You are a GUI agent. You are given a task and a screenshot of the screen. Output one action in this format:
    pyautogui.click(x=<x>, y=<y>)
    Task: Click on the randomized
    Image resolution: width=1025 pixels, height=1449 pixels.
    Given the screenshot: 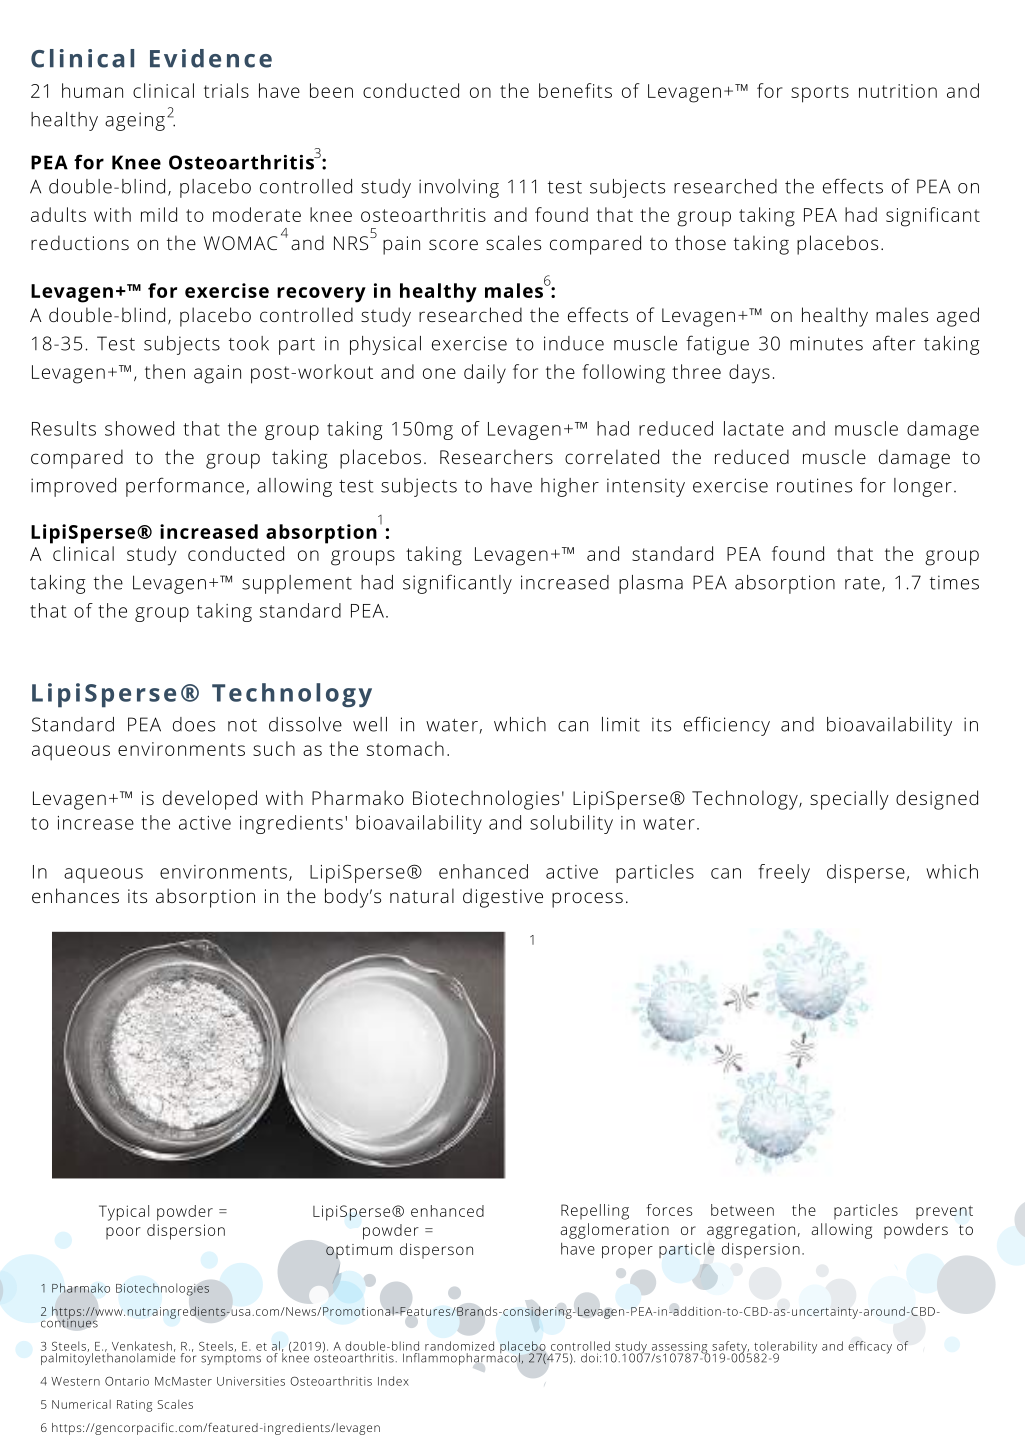 What is the action you would take?
    pyautogui.click(x=459, y=1346)
